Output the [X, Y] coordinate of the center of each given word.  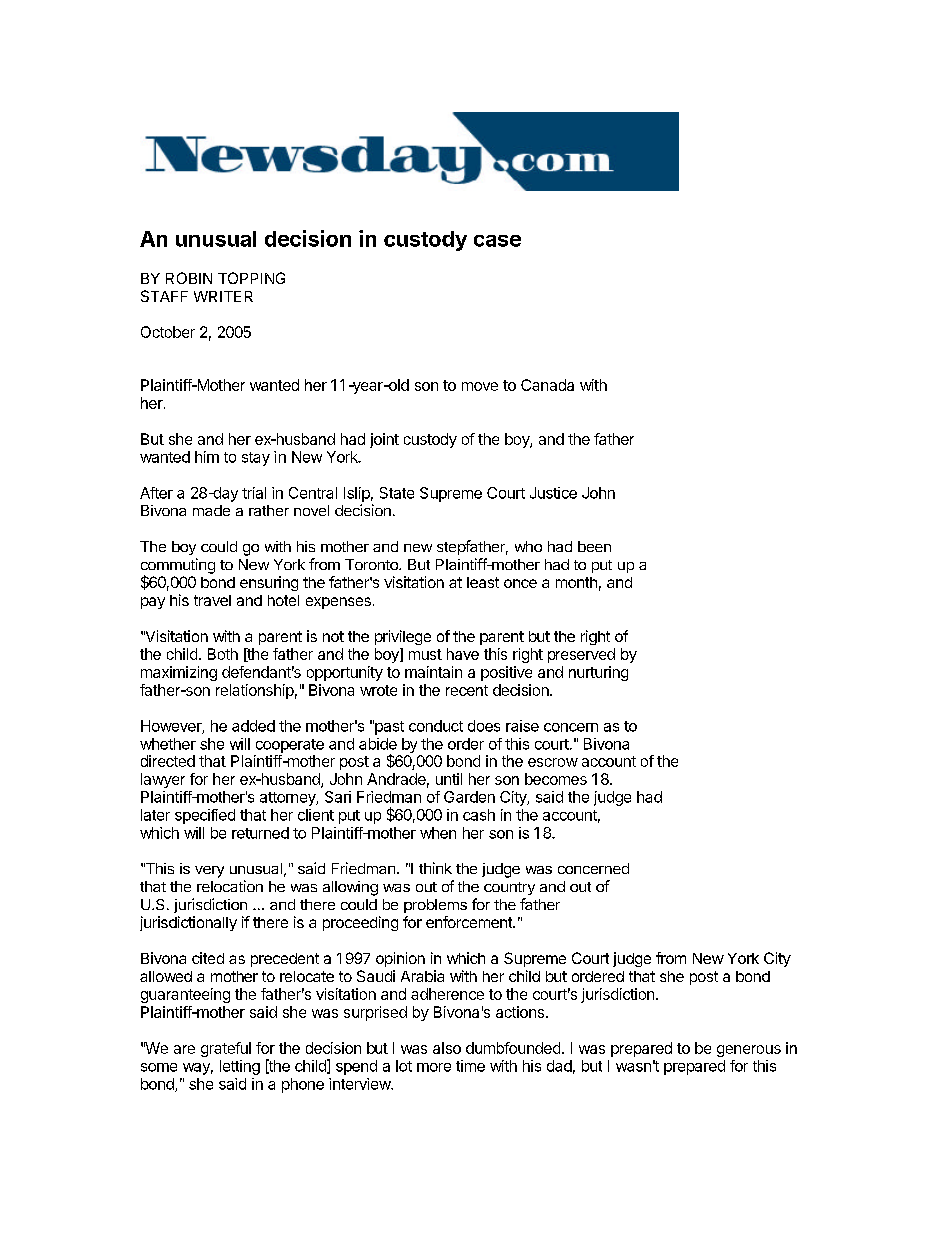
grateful [226, 1049]
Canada [547, 385]
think [435, 868]
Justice [553, 493]
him [207, 457]
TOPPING [251, 278]
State [397, 493]
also [447, 1048]
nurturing [598, 673]
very [209, 872]
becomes [556, 779]
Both [223, 654]
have [463, 654]
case [497, 241]
